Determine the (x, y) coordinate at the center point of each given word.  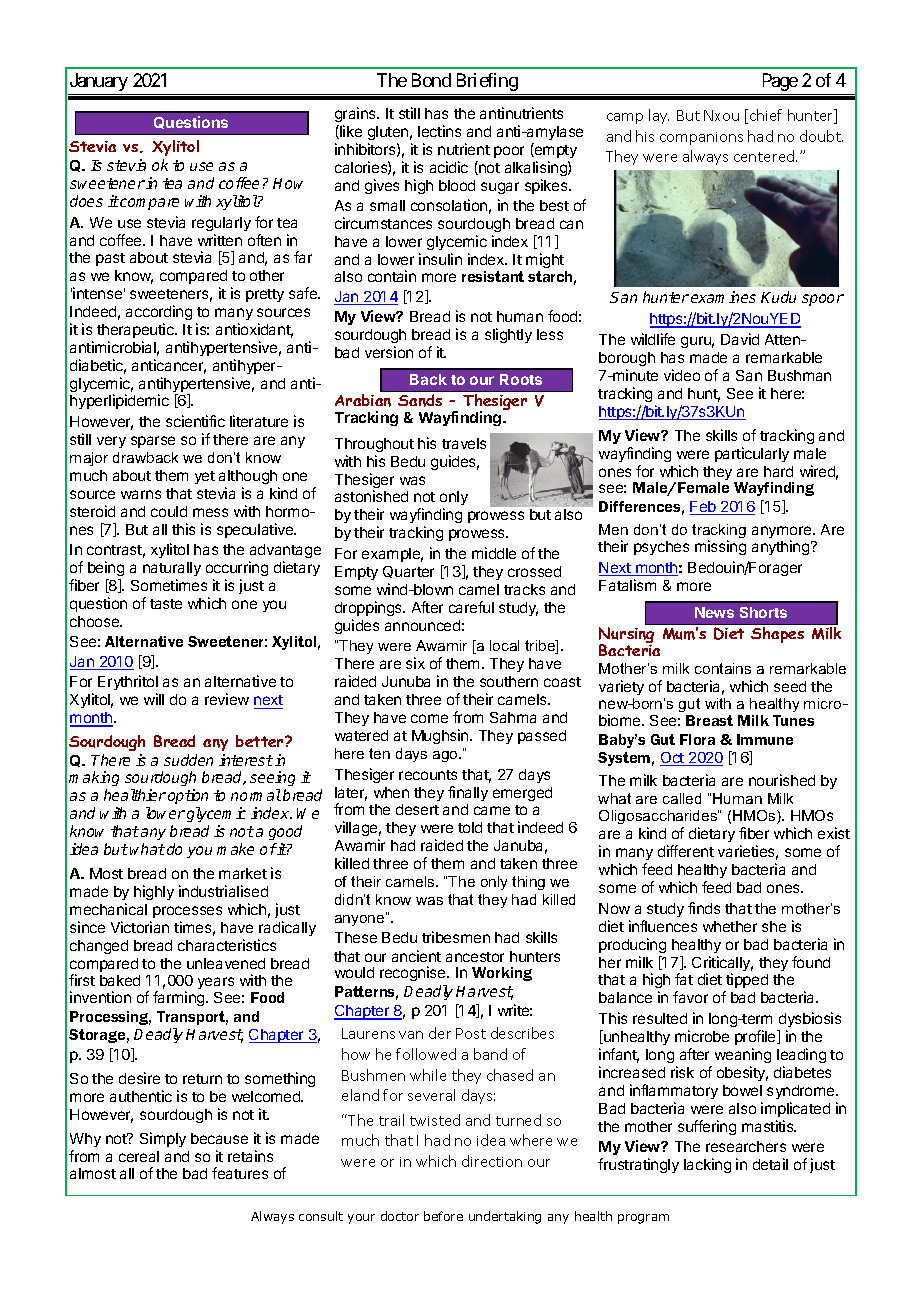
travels (464, 443)
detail (770, 1164)
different (686, 851)
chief (766, 115)
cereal (139, 1156)
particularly (752, 454)
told (470, 827)
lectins (439, 131)
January (99, 82)
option (188, 796)
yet (205, 477)
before (443, 1216)
